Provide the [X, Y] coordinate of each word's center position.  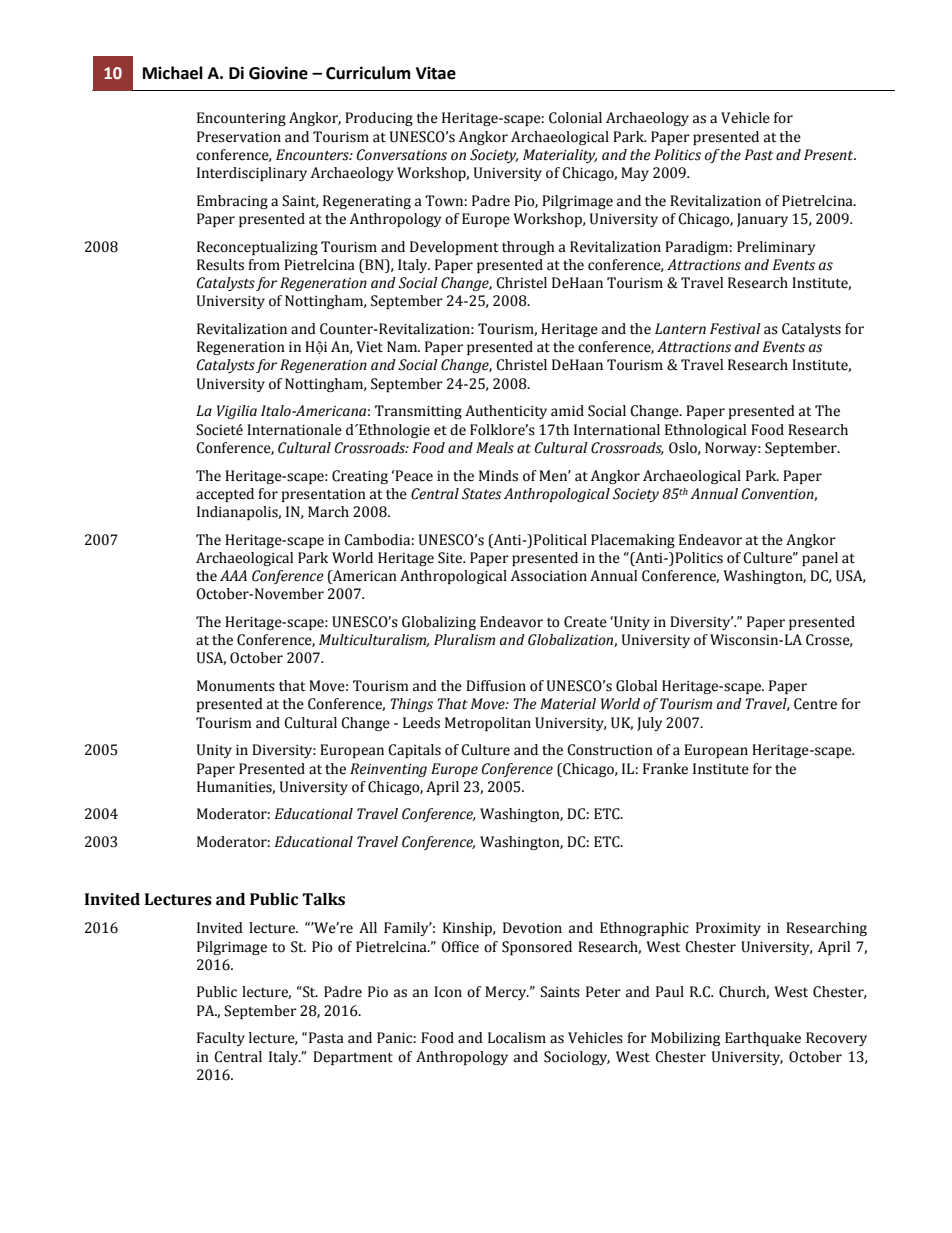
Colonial [575, 118]
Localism [517, 1038]
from [264, 265]
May [635, 174]
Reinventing [388, 770]
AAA [233, 575]
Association [549, 576]
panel [820, 559]
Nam [403, 347]
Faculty [221, 1039]
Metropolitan [488, 724]
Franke [665, 769]
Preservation [239, 137]
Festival [735, 329]
